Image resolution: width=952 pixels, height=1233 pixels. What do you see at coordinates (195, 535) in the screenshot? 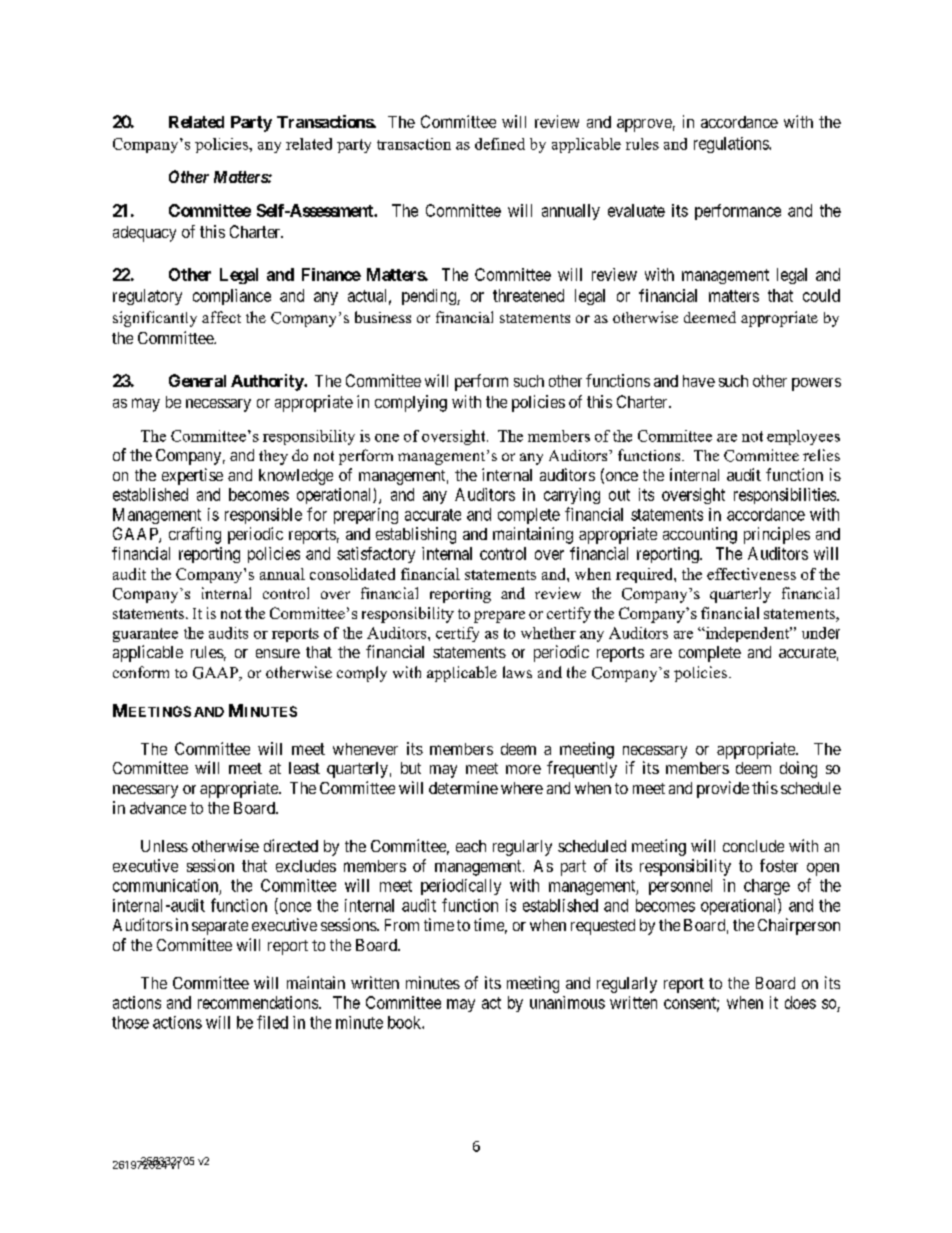
I see `crafting` at bounding box center [195, 535].
